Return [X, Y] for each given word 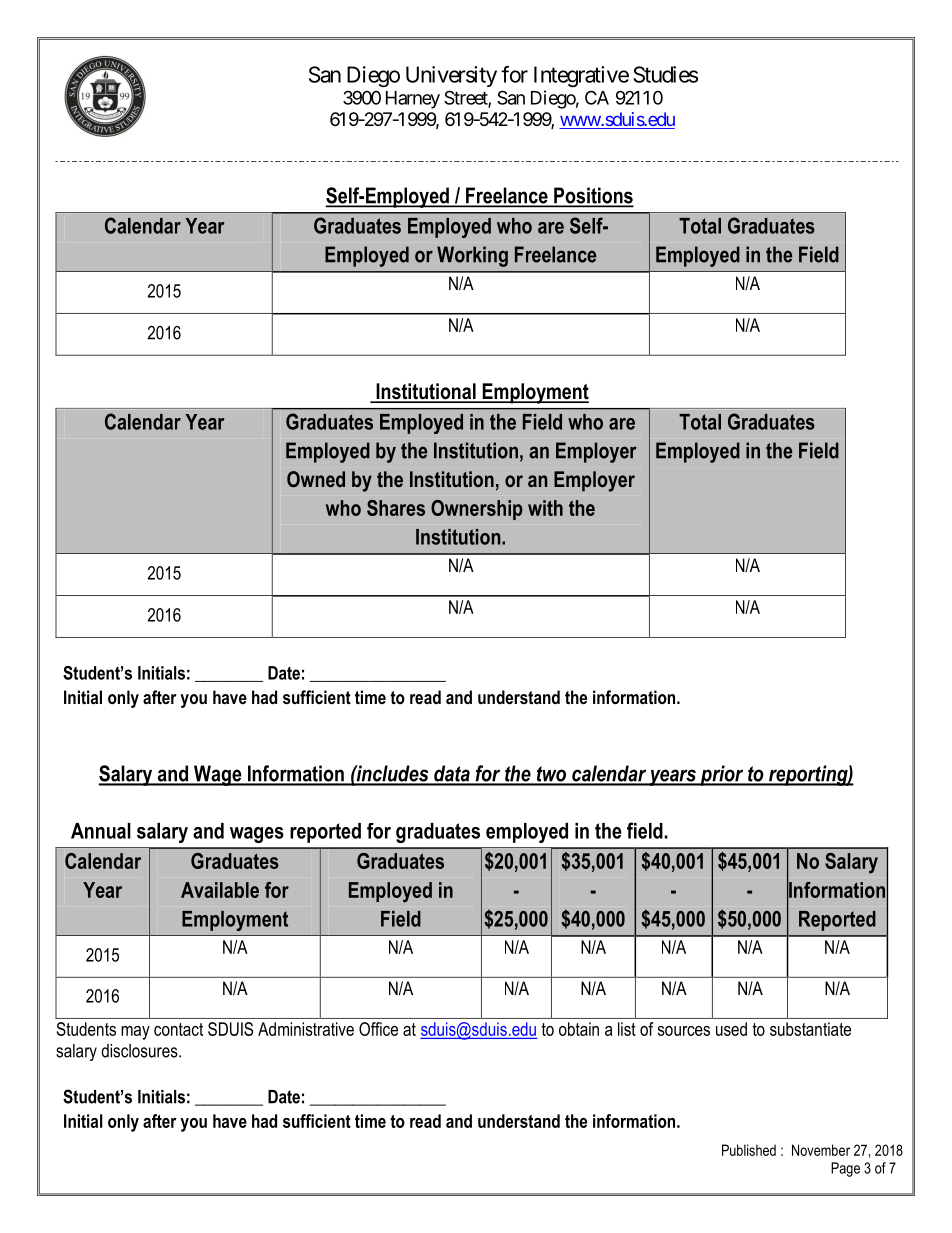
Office [378, 1029]
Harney [413, 100]
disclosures [140, 1051]
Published [749, 1150]
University [451, 76]
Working [472, 256]
